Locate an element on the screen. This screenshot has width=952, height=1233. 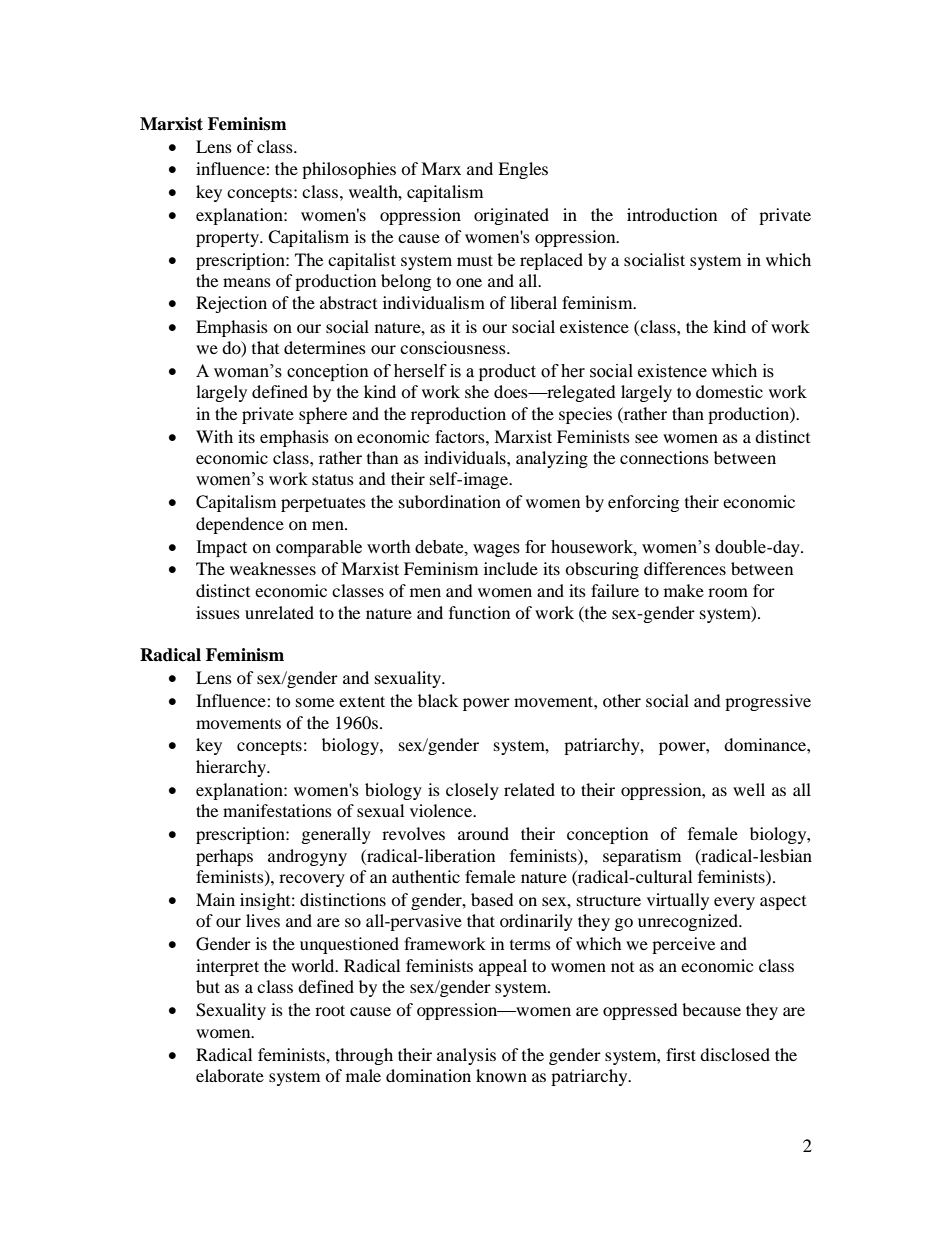
room is located at coordinates (728, 592).
